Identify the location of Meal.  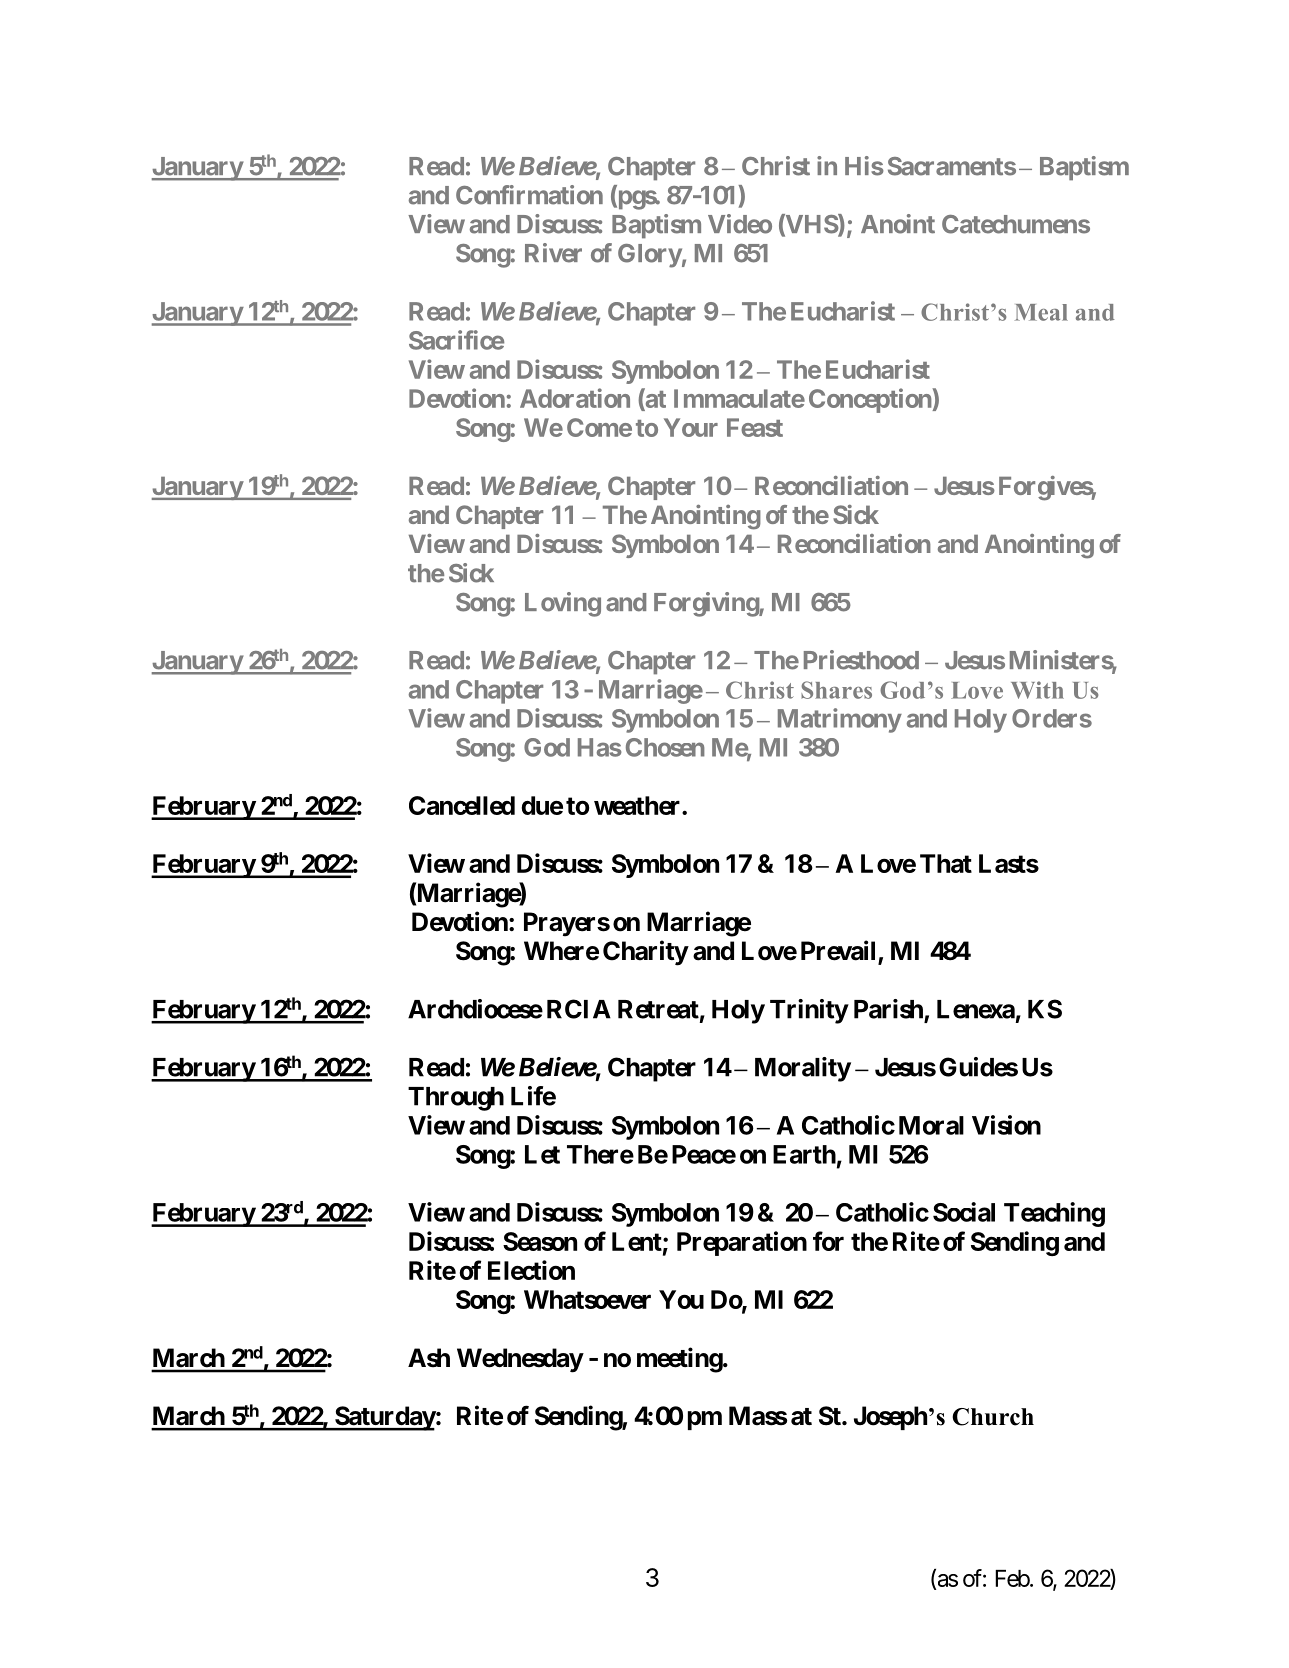
(1041, 312).
